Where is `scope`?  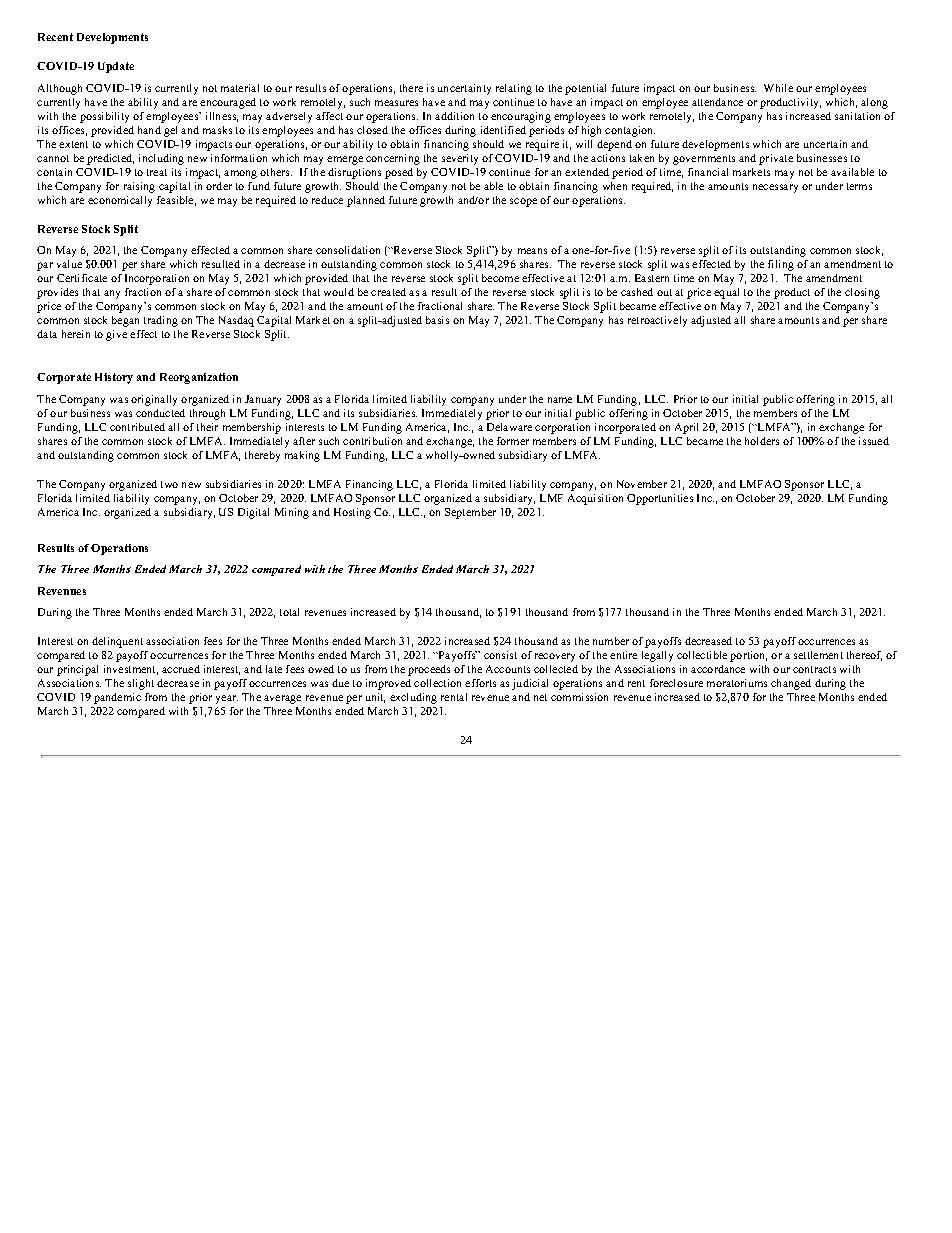 scope is located at coordinates (523, 202).
